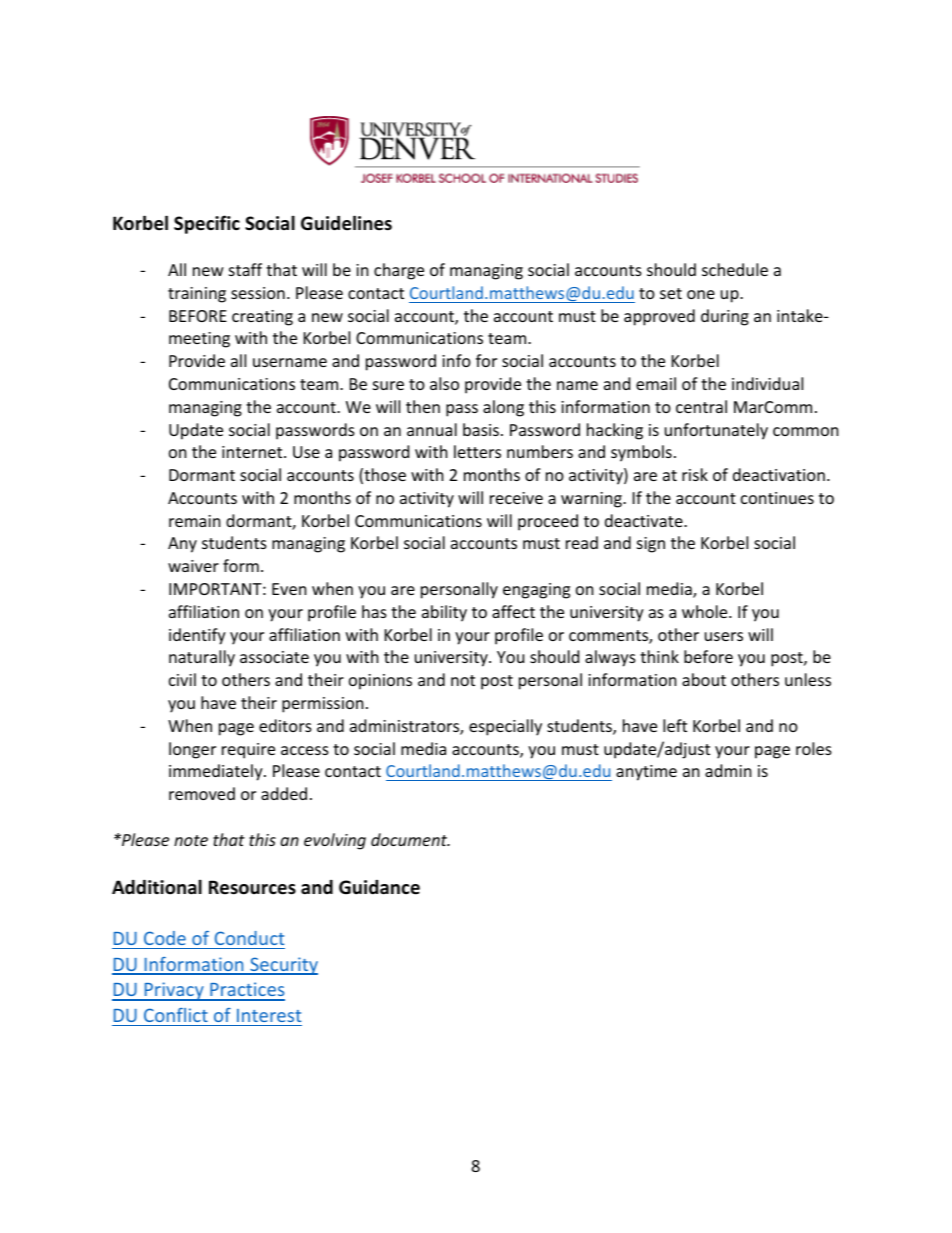 The height and width of the document is (1233, 952). What do you see at coordinates (646, 773) in the document?
I see `anytime` at bounding box center [646, 773].
